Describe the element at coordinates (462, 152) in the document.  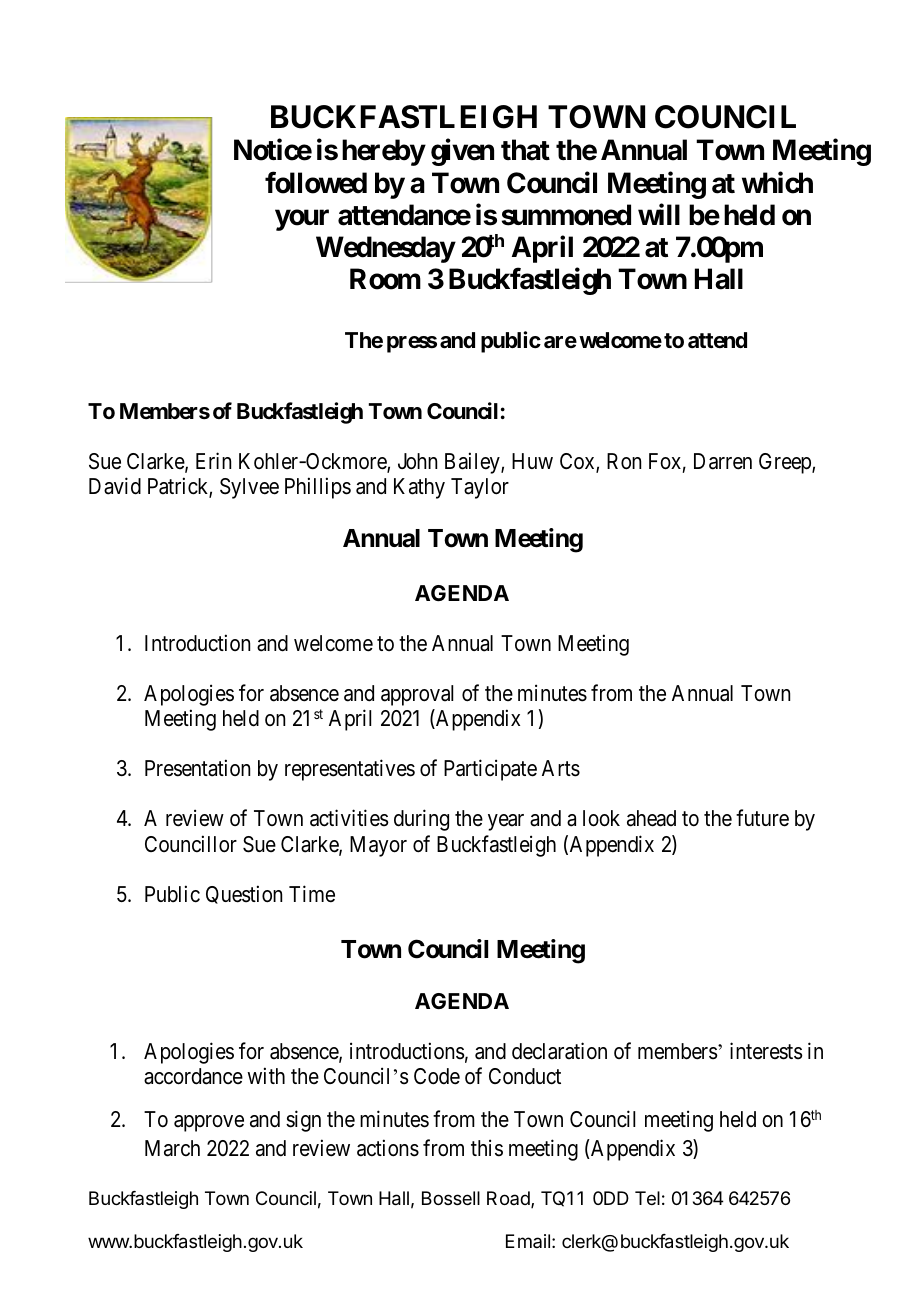
I see `given` at that location.
